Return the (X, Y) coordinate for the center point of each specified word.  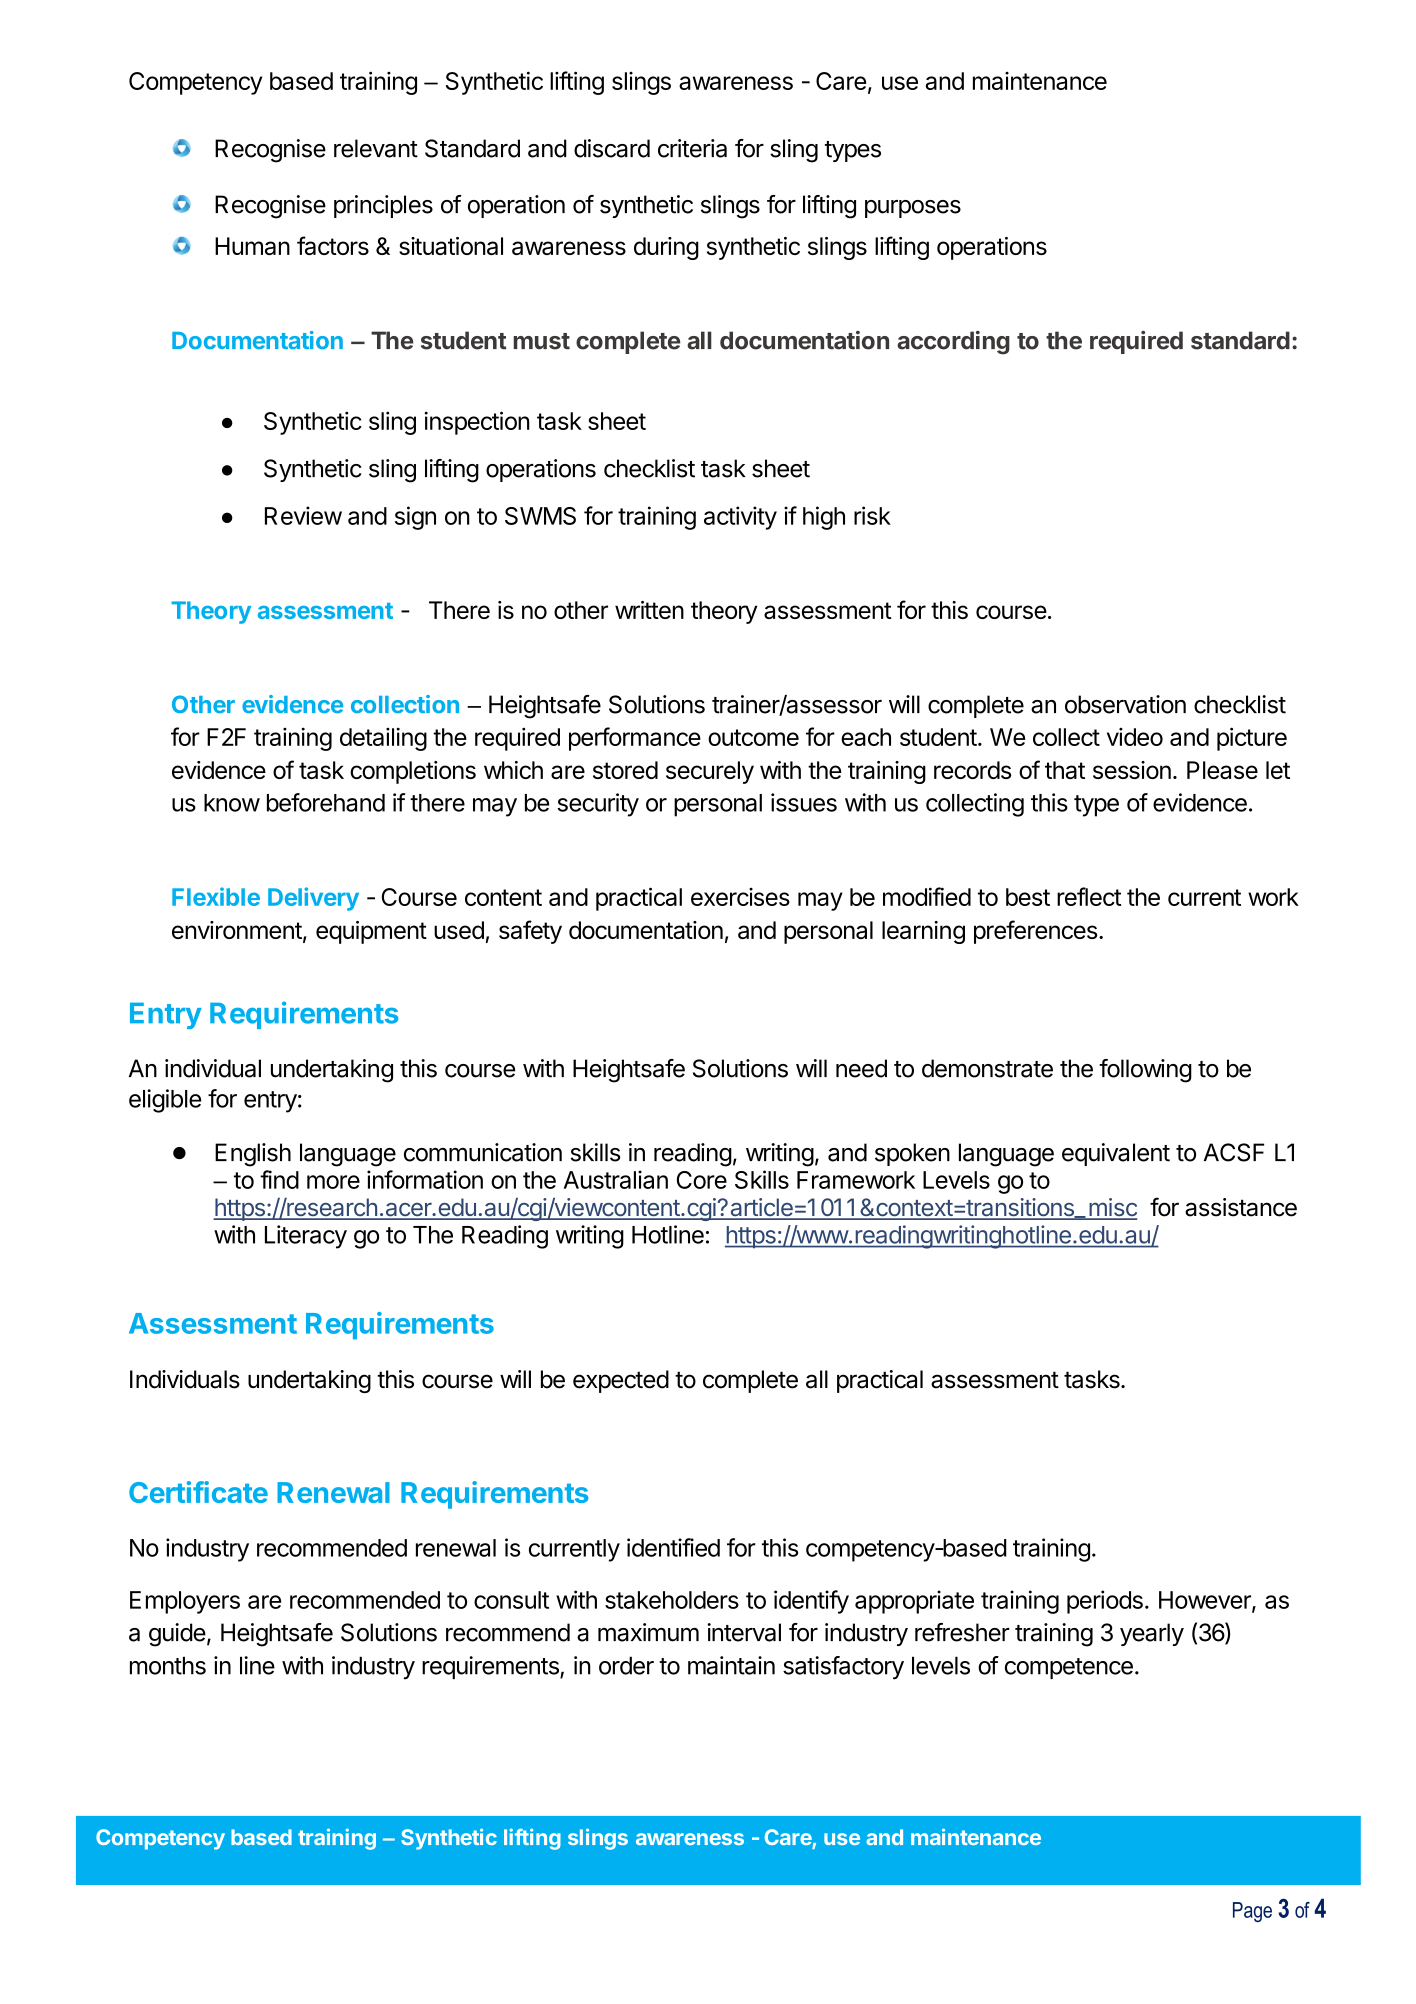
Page (1252, 1912)
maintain (731, 1665)
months (168, 1665)
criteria (692, 148)
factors (333, 245)
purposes (913, 209)
